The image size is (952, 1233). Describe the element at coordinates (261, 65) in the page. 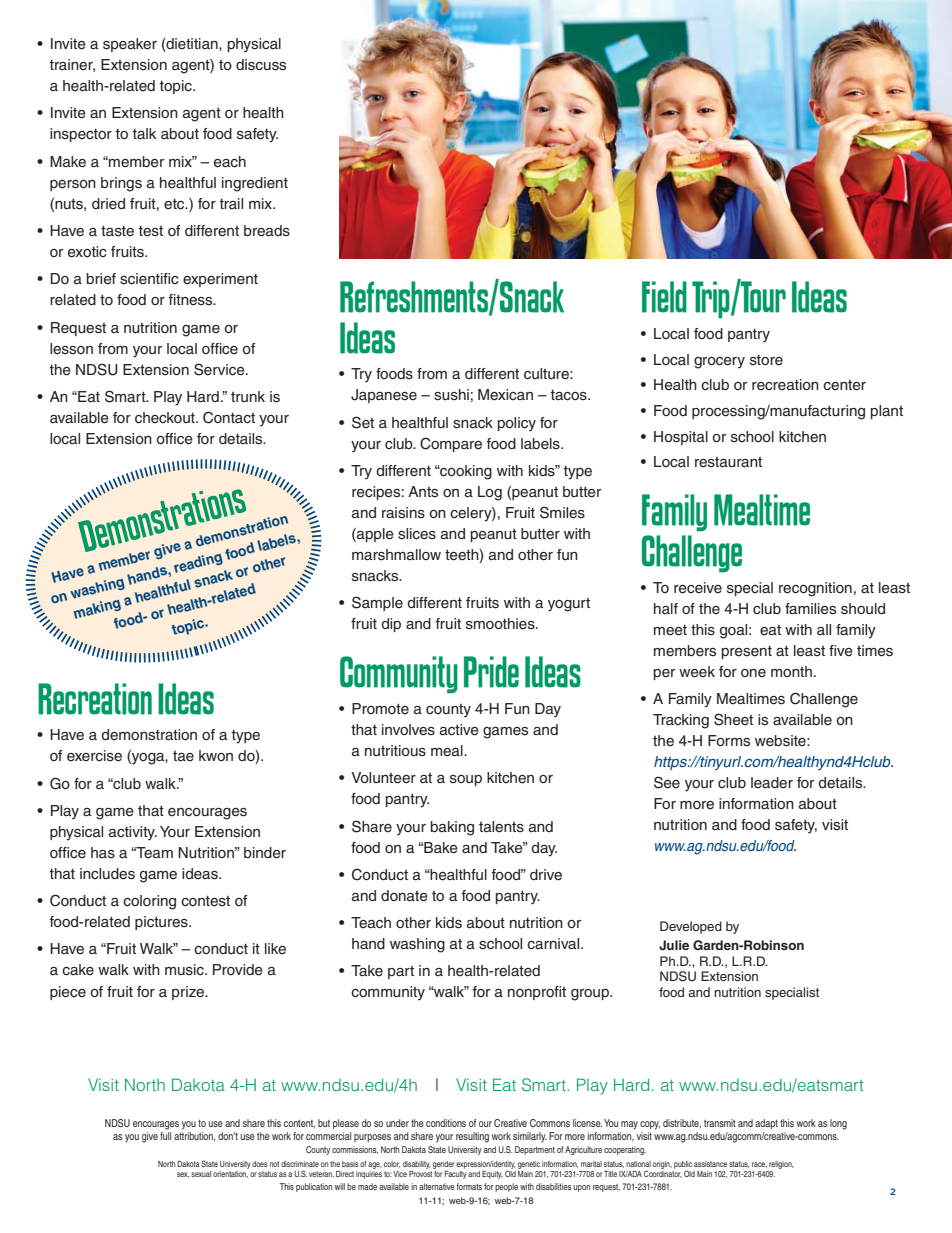

I see `discuss` at that location.
